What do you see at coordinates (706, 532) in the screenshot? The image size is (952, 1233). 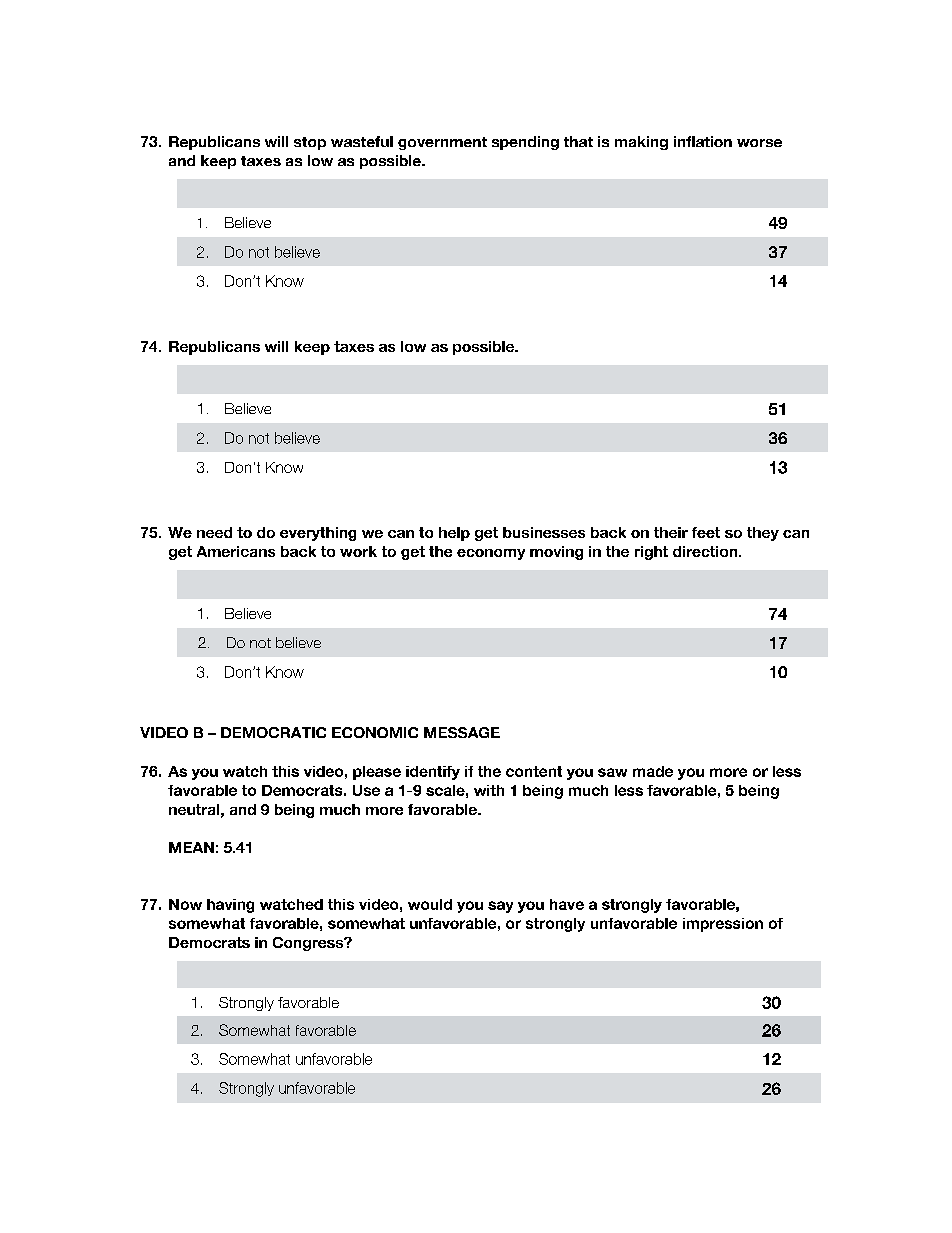 I see `feet` at bounding box center [706, 532].
